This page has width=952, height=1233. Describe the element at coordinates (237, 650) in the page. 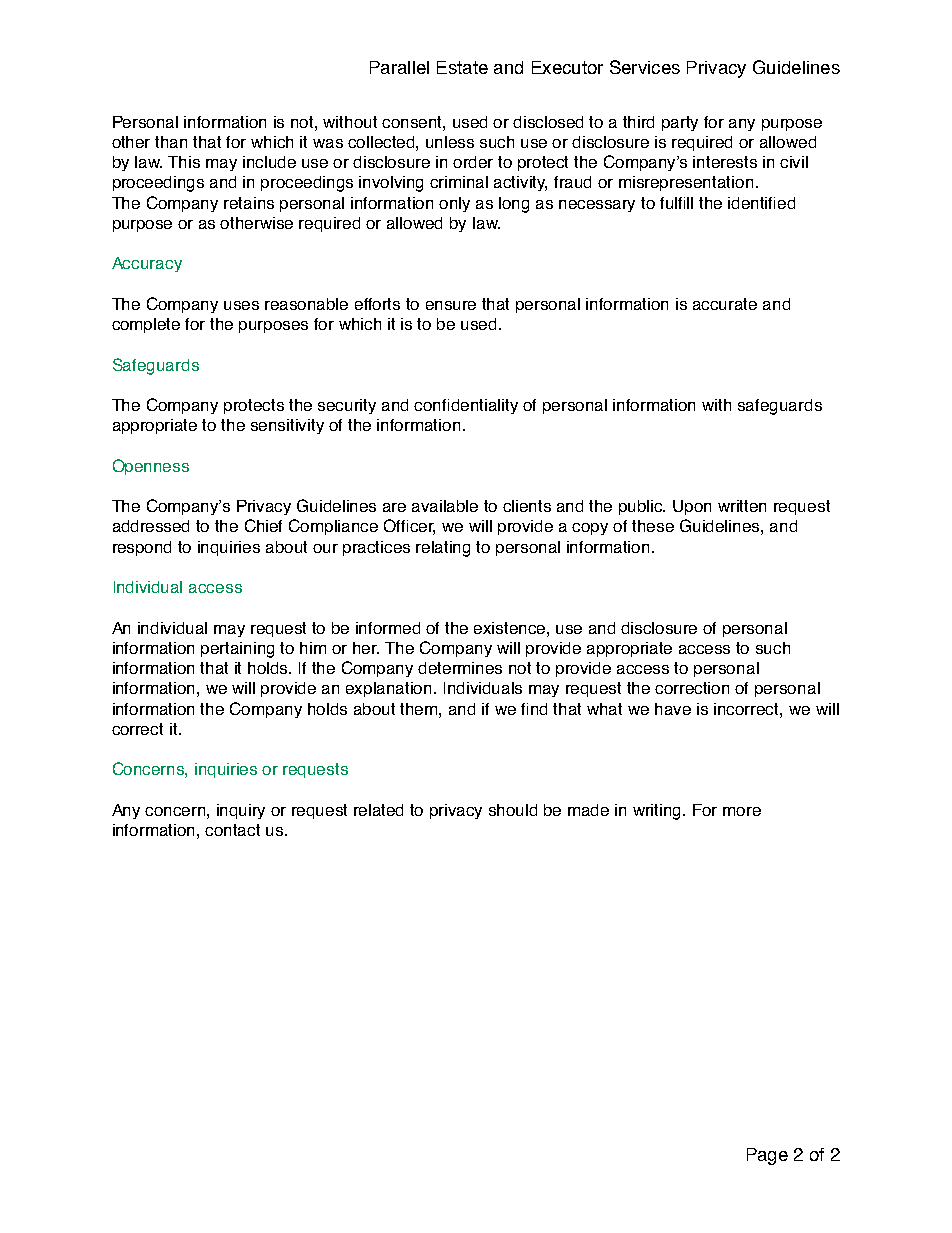

I see `pertaining` at that location.
